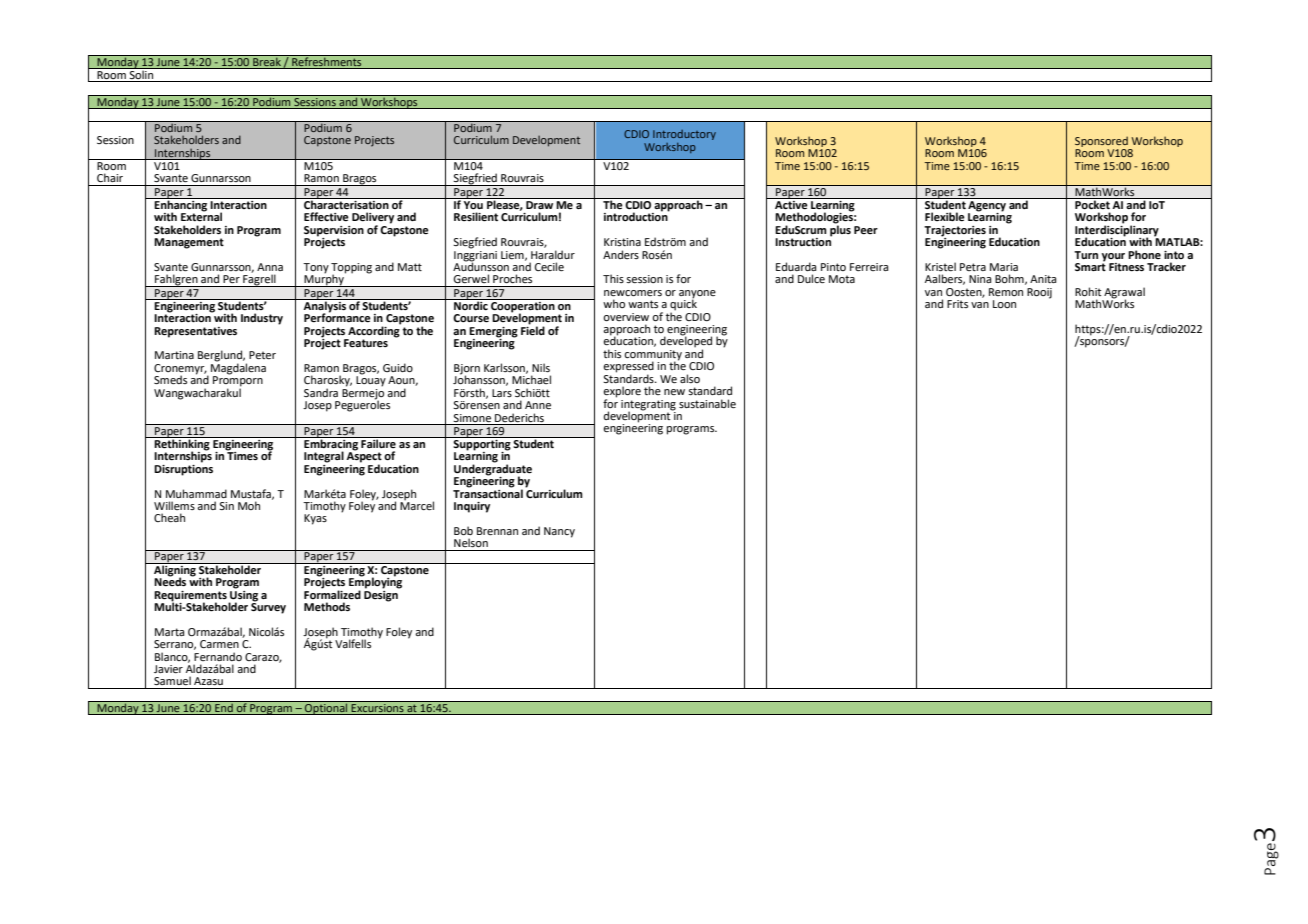 This document has height=924, width=1308. I want to click on Industry, so click(262, 319).
